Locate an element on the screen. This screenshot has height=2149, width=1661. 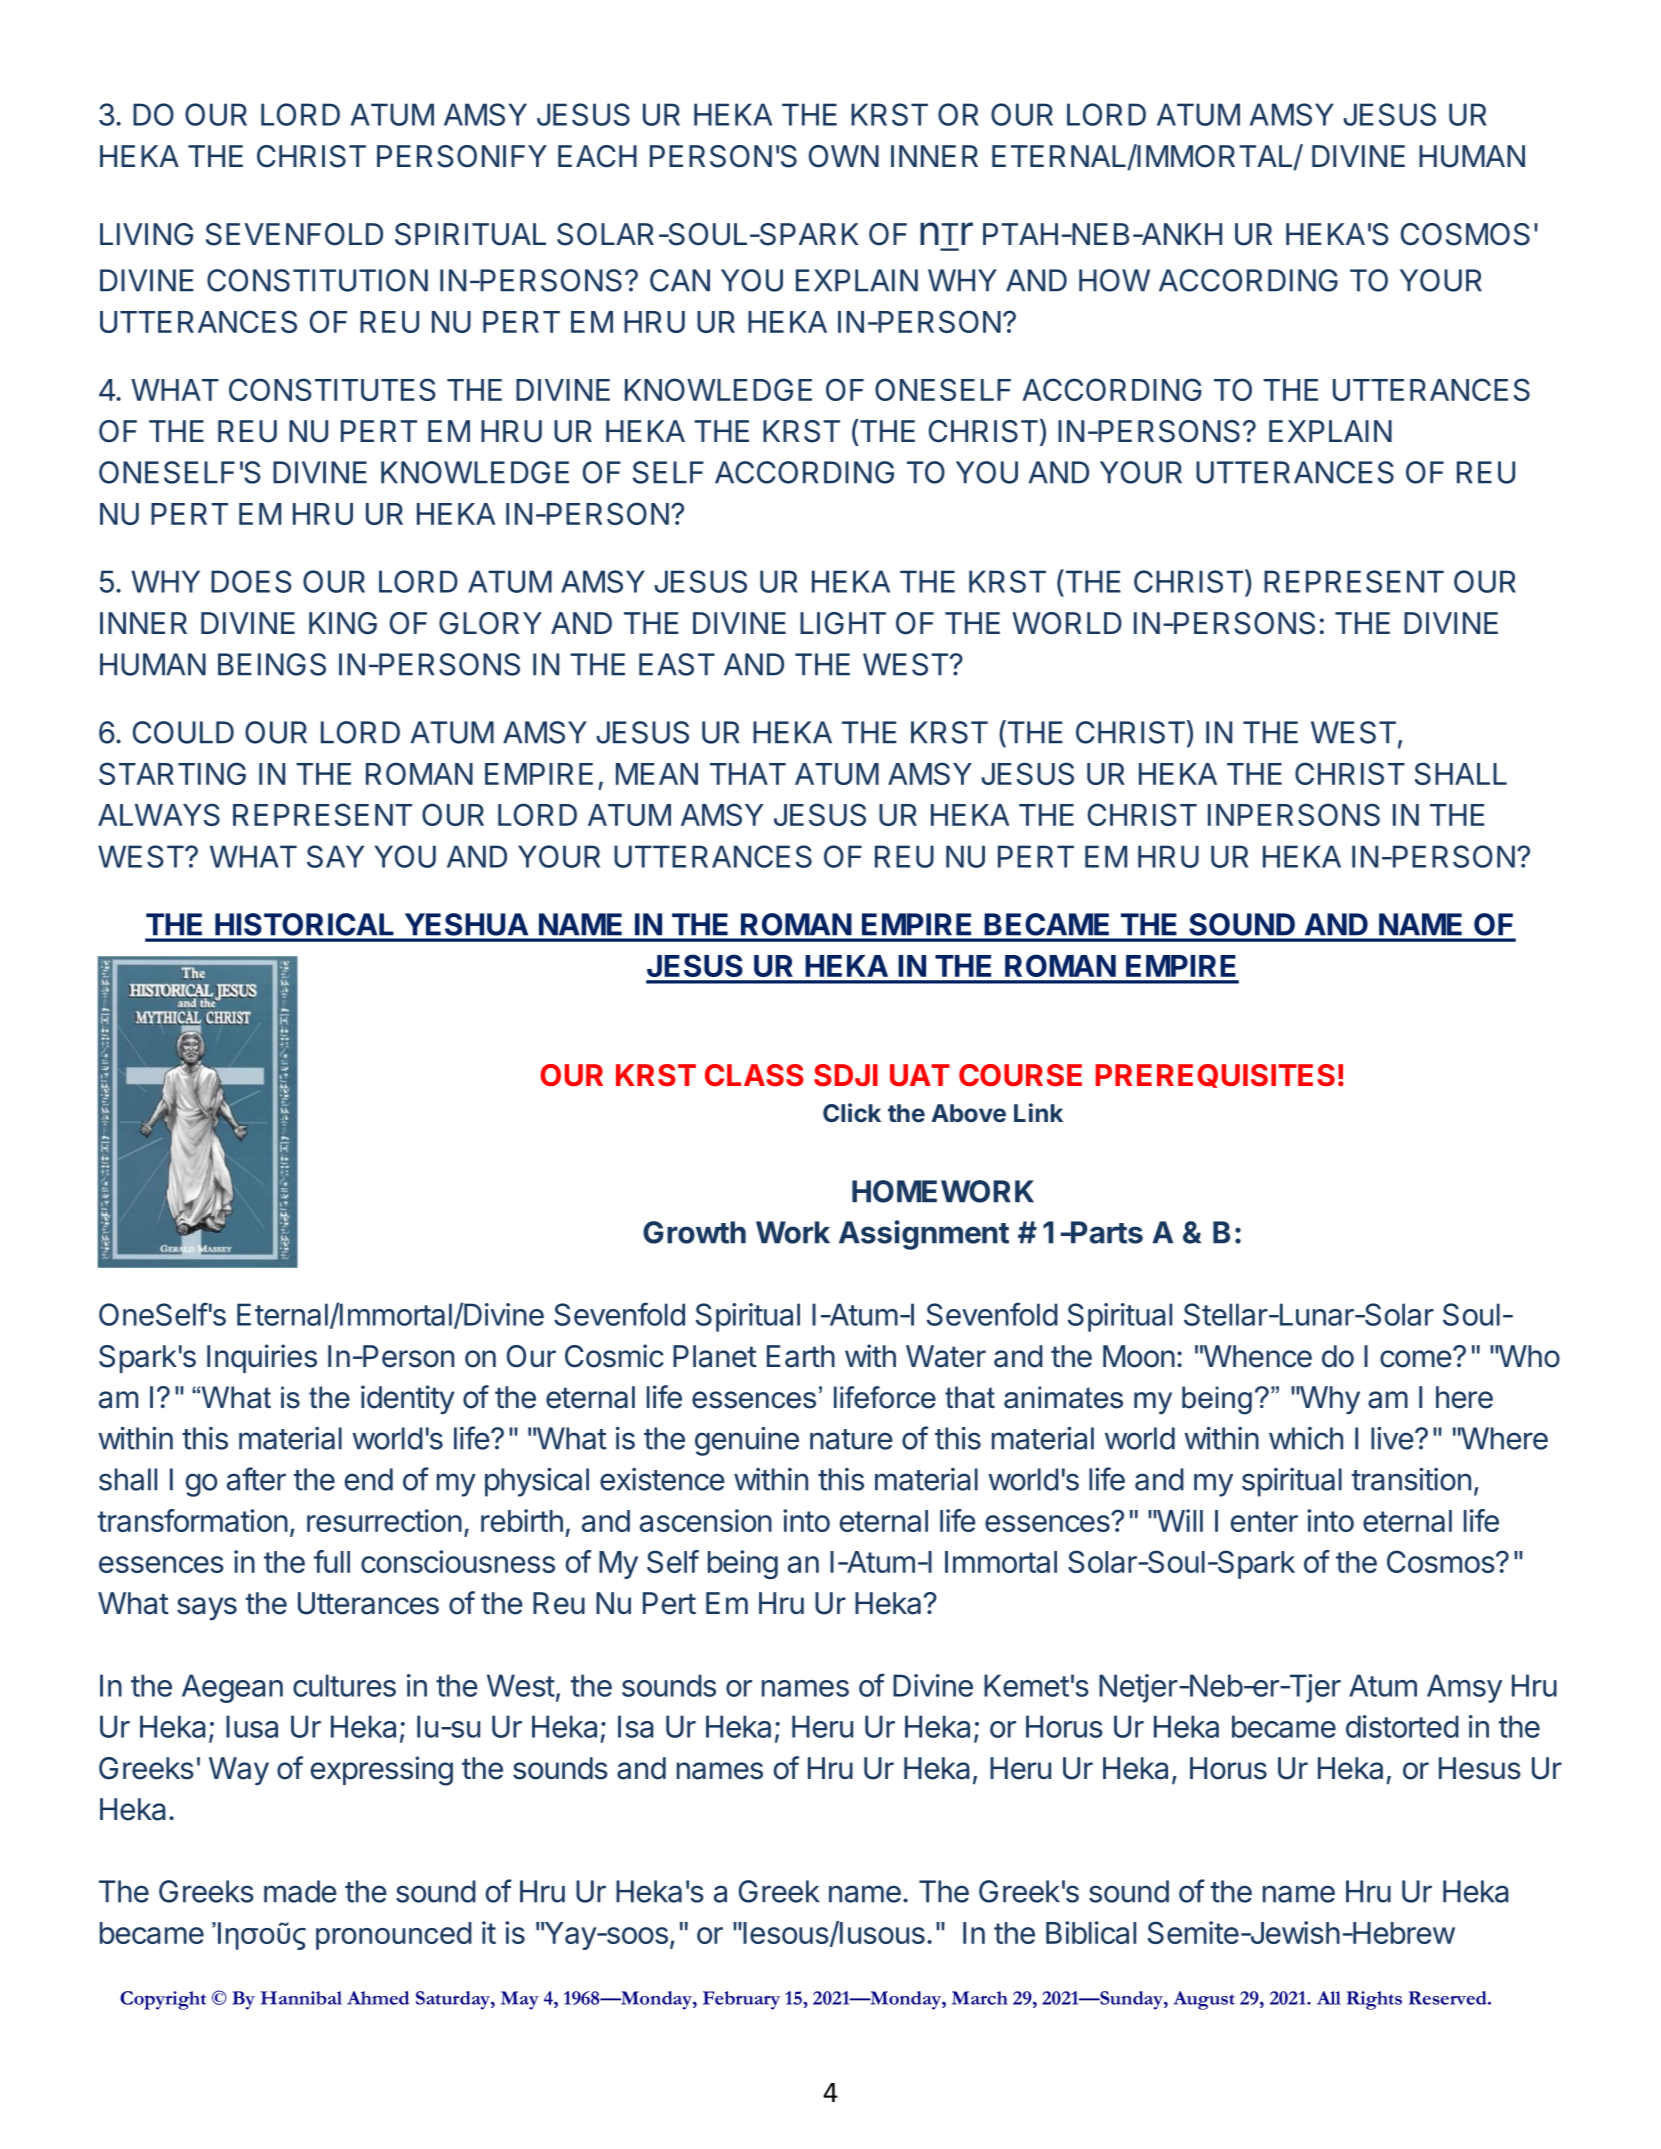
HOW is located at coordinates (1114, 280).
